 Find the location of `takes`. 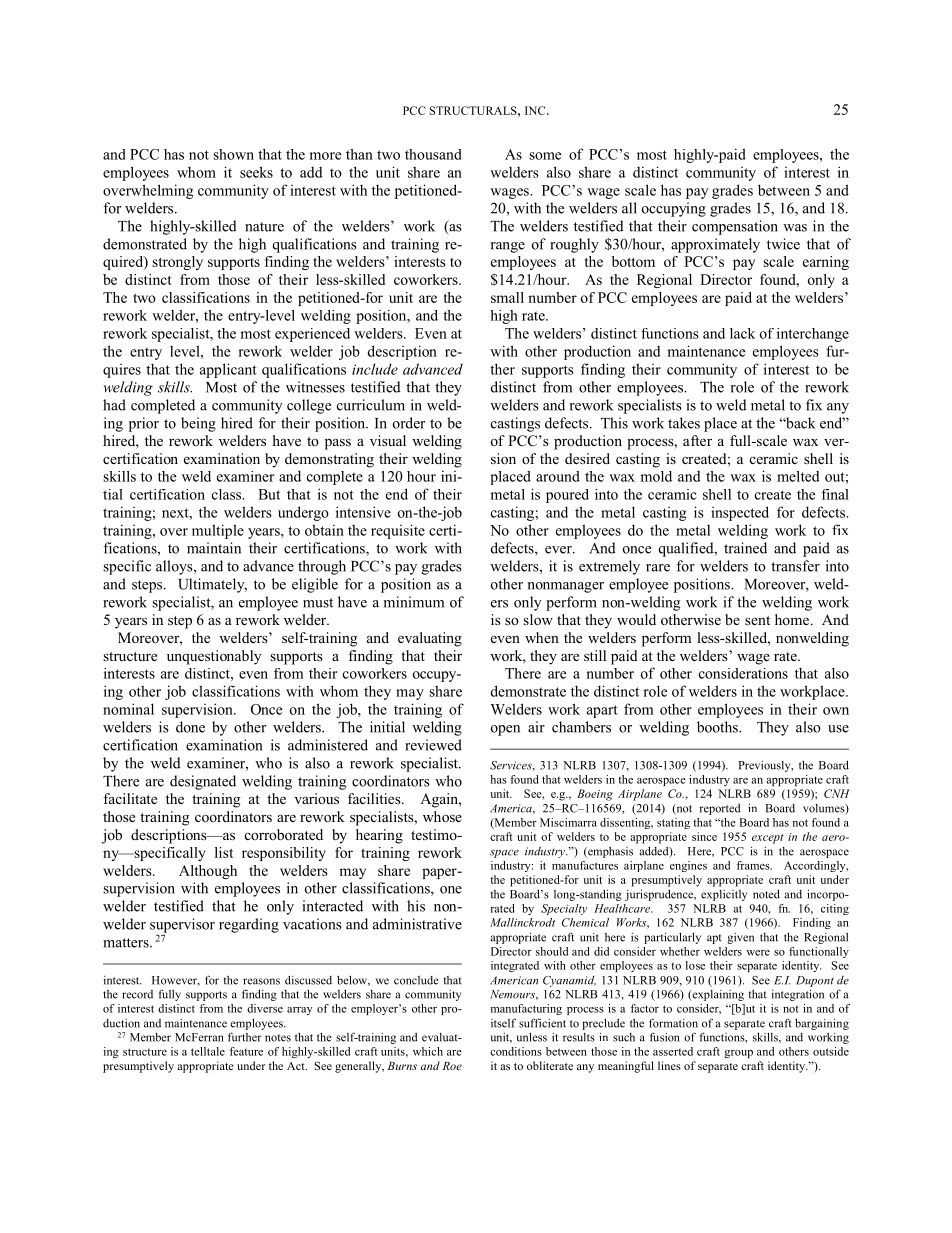

takes is located at coordinates (684, 423).
